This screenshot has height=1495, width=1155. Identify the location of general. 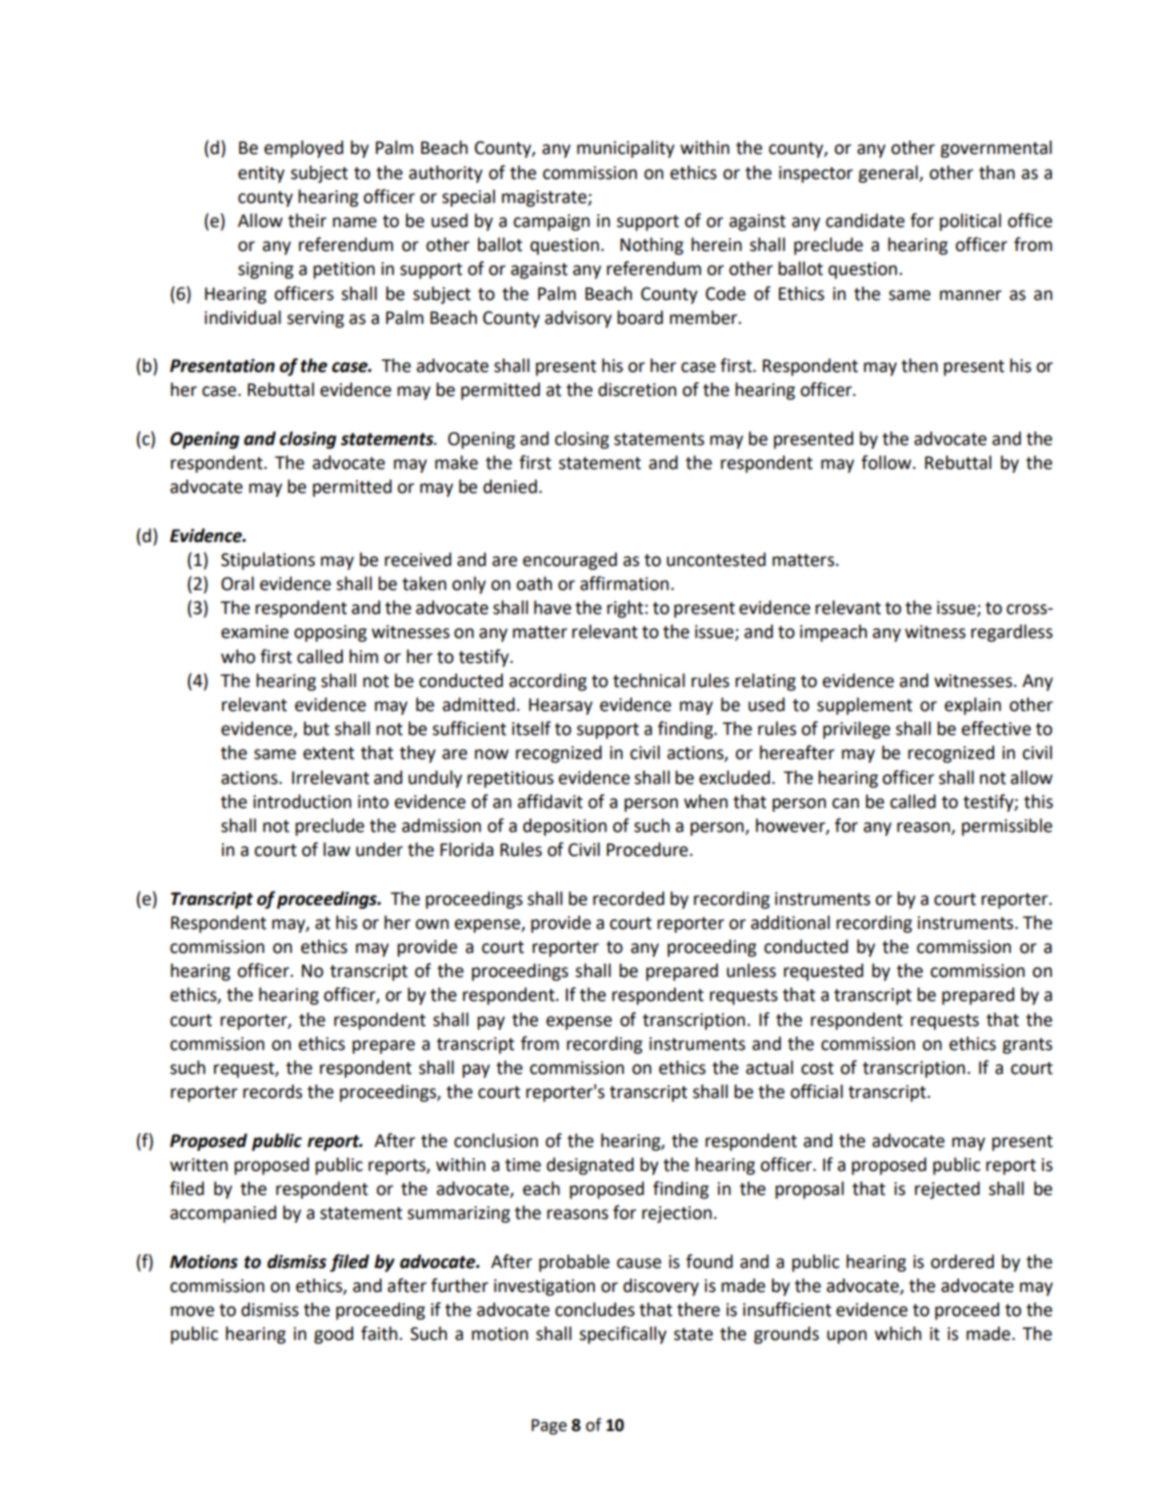
(889, 174).
